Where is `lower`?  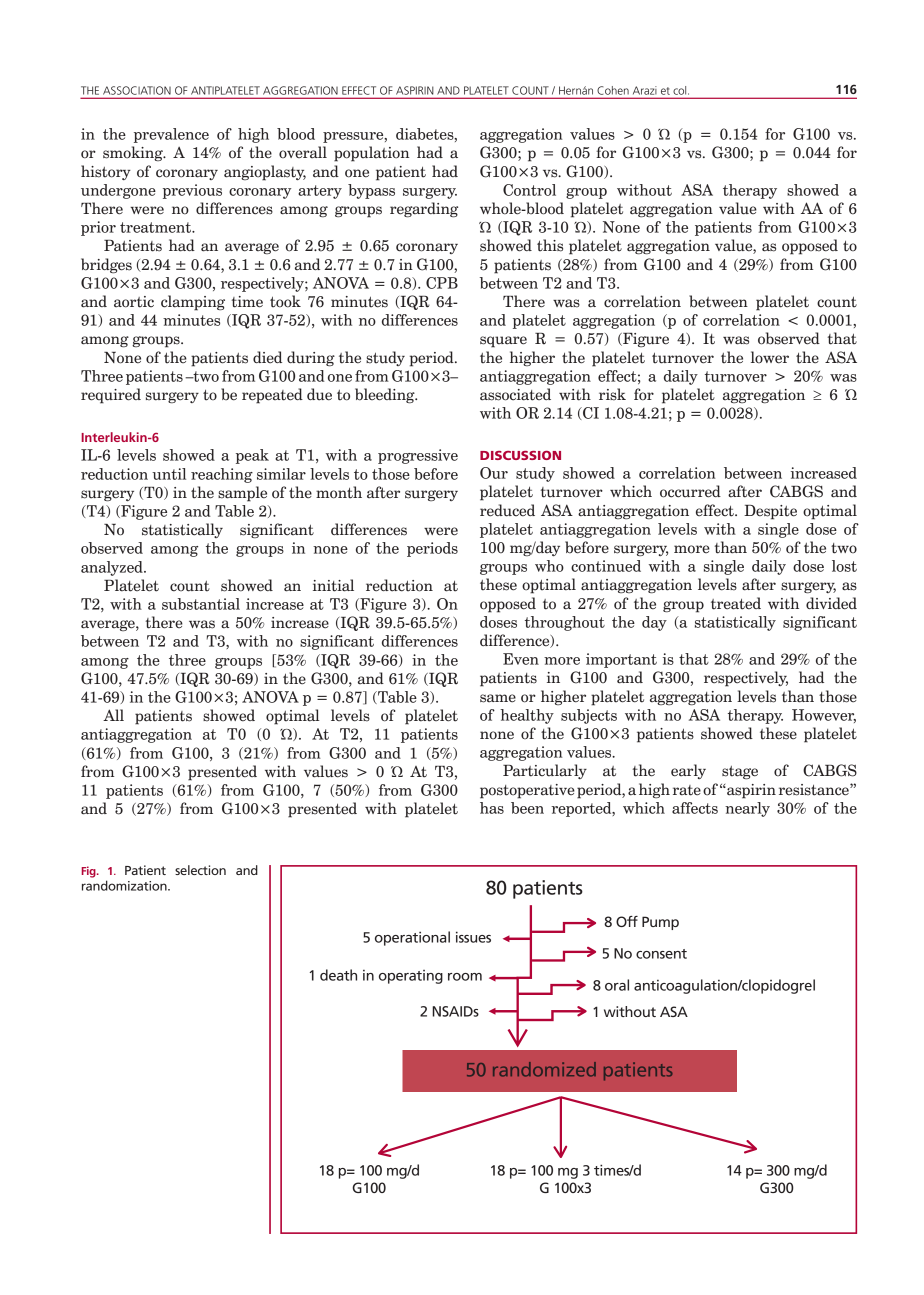
lower is located at coordinates (770, 357).
